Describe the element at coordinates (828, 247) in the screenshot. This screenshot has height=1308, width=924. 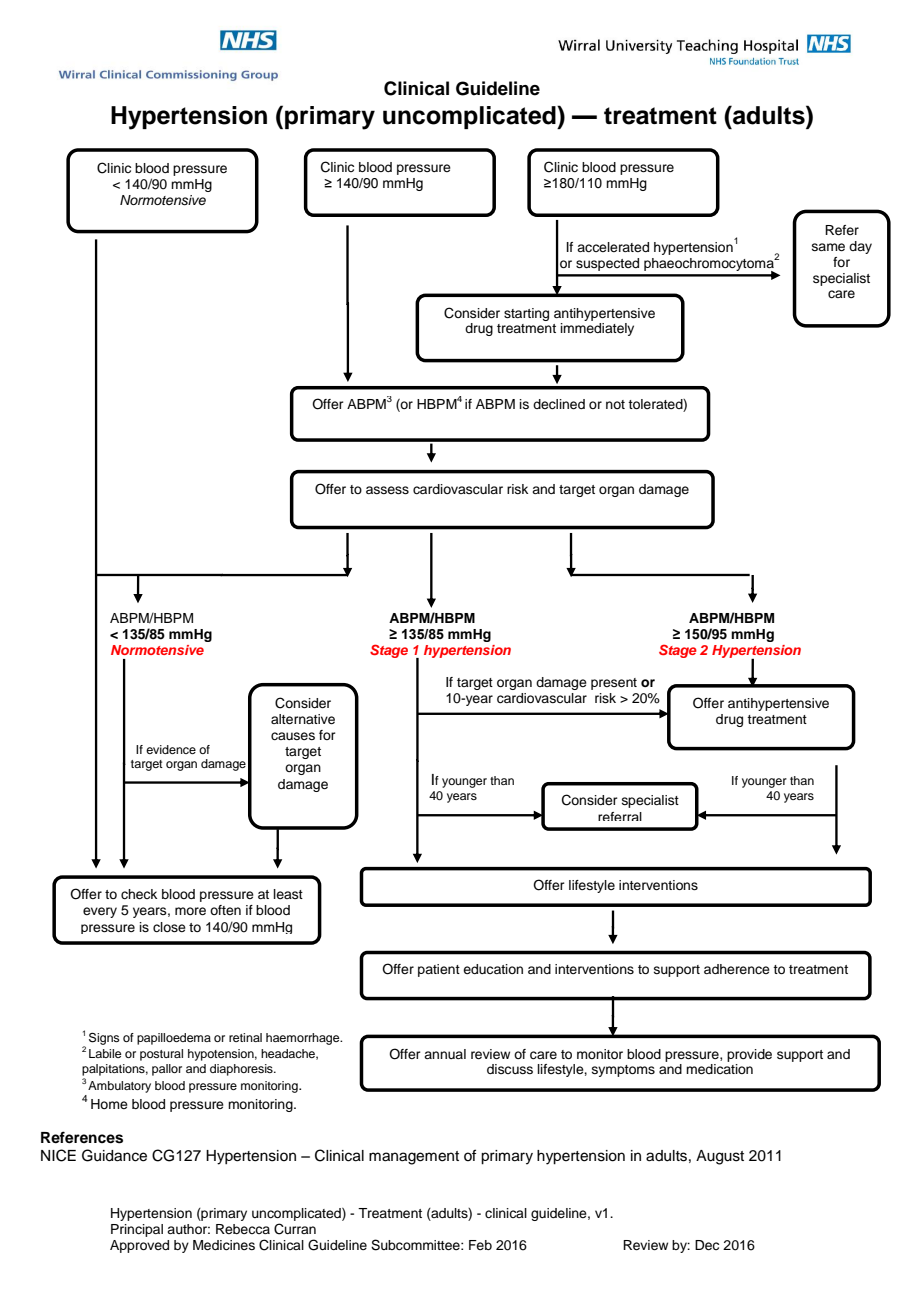
I see `same` at that location.
